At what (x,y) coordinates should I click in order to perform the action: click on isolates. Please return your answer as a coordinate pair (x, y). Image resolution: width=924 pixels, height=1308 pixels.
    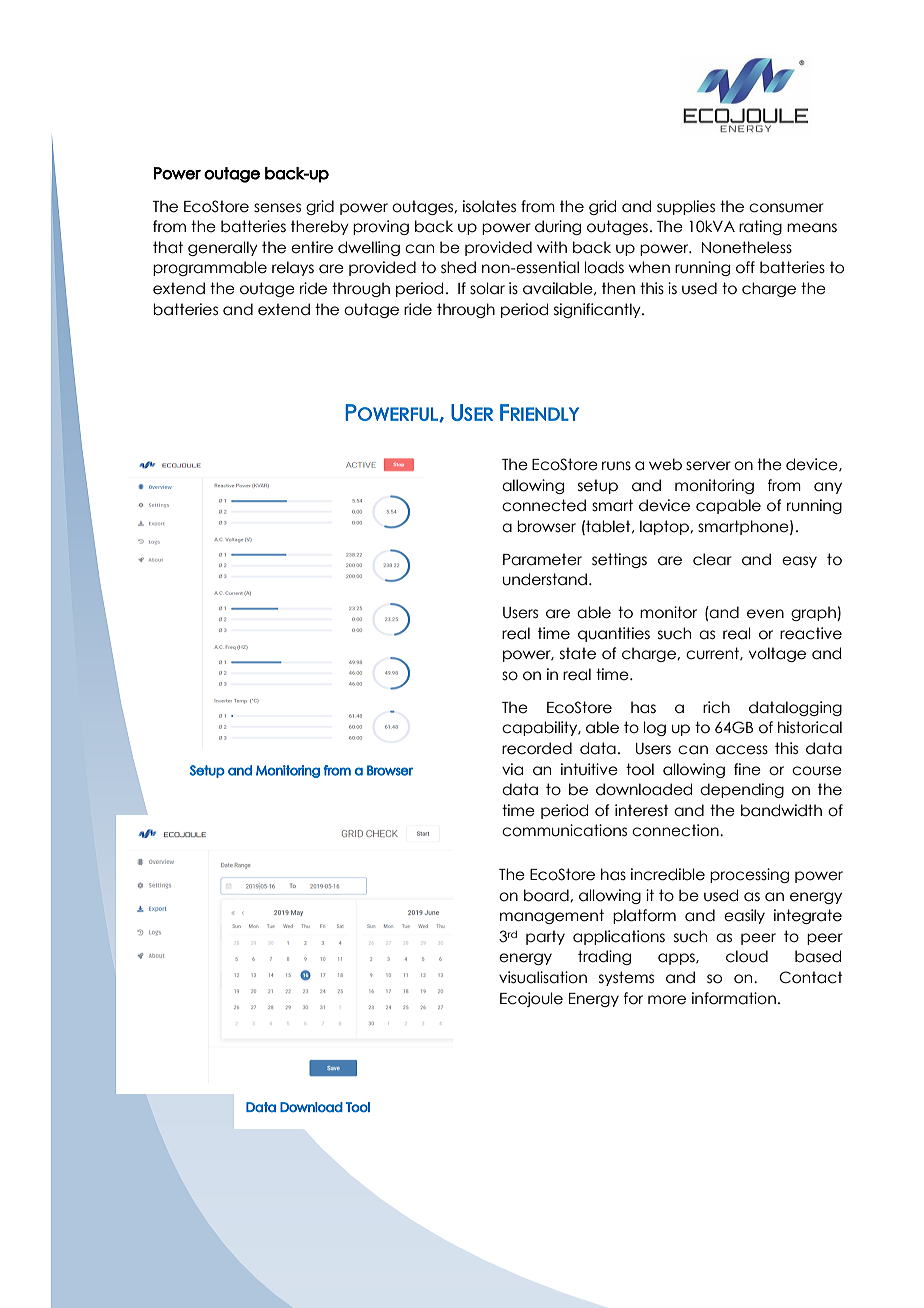
    Looking at the image, I should click on (489, 206).
